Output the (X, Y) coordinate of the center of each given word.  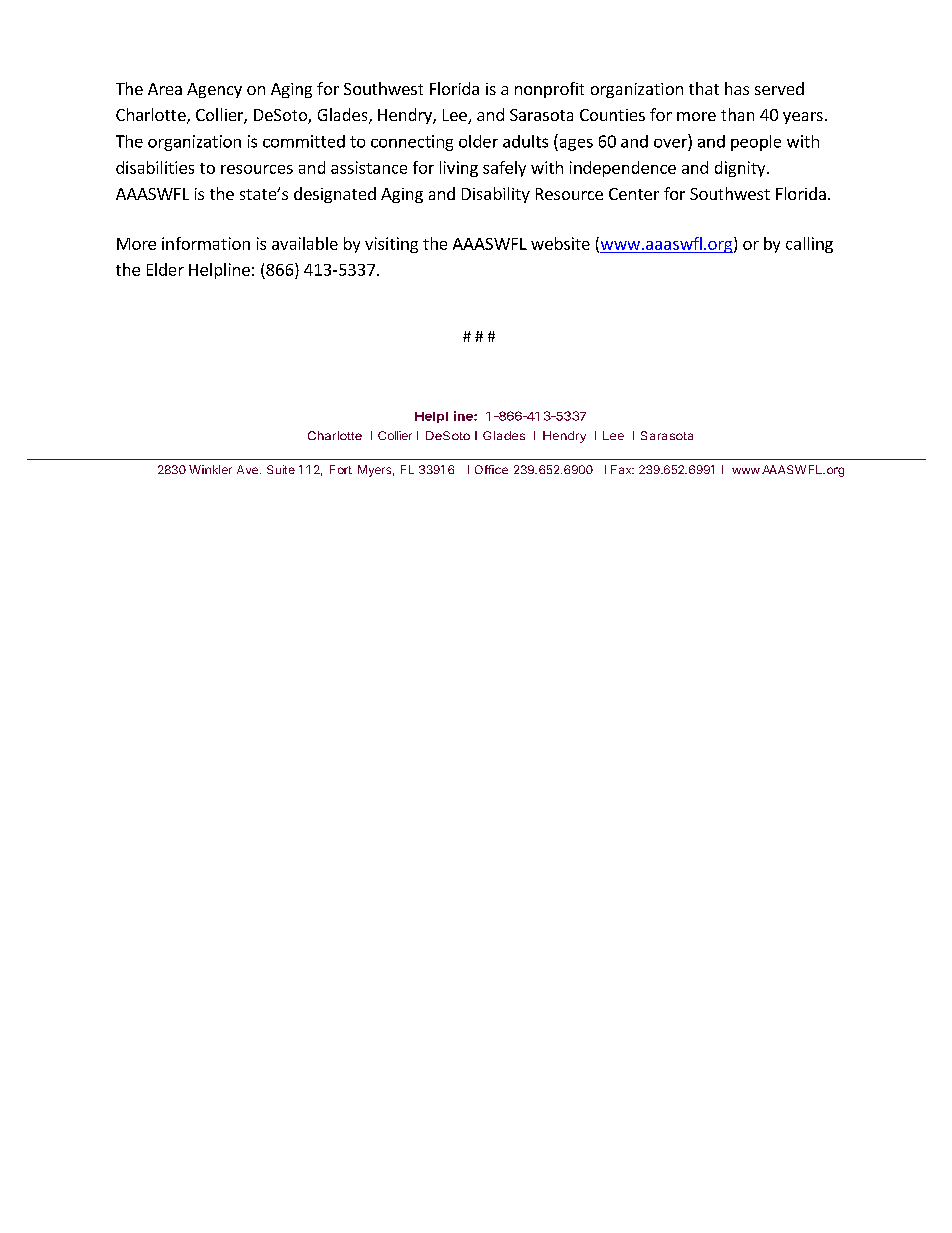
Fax (622, 469)
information (206, 243)
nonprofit (549, 90)
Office (491, 469)
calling (809, 245)
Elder (165, 269)
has (737, 88)
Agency (214, 90)
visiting (391, 245)
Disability (496, 195)
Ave (247, 469)
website (560, 243)
